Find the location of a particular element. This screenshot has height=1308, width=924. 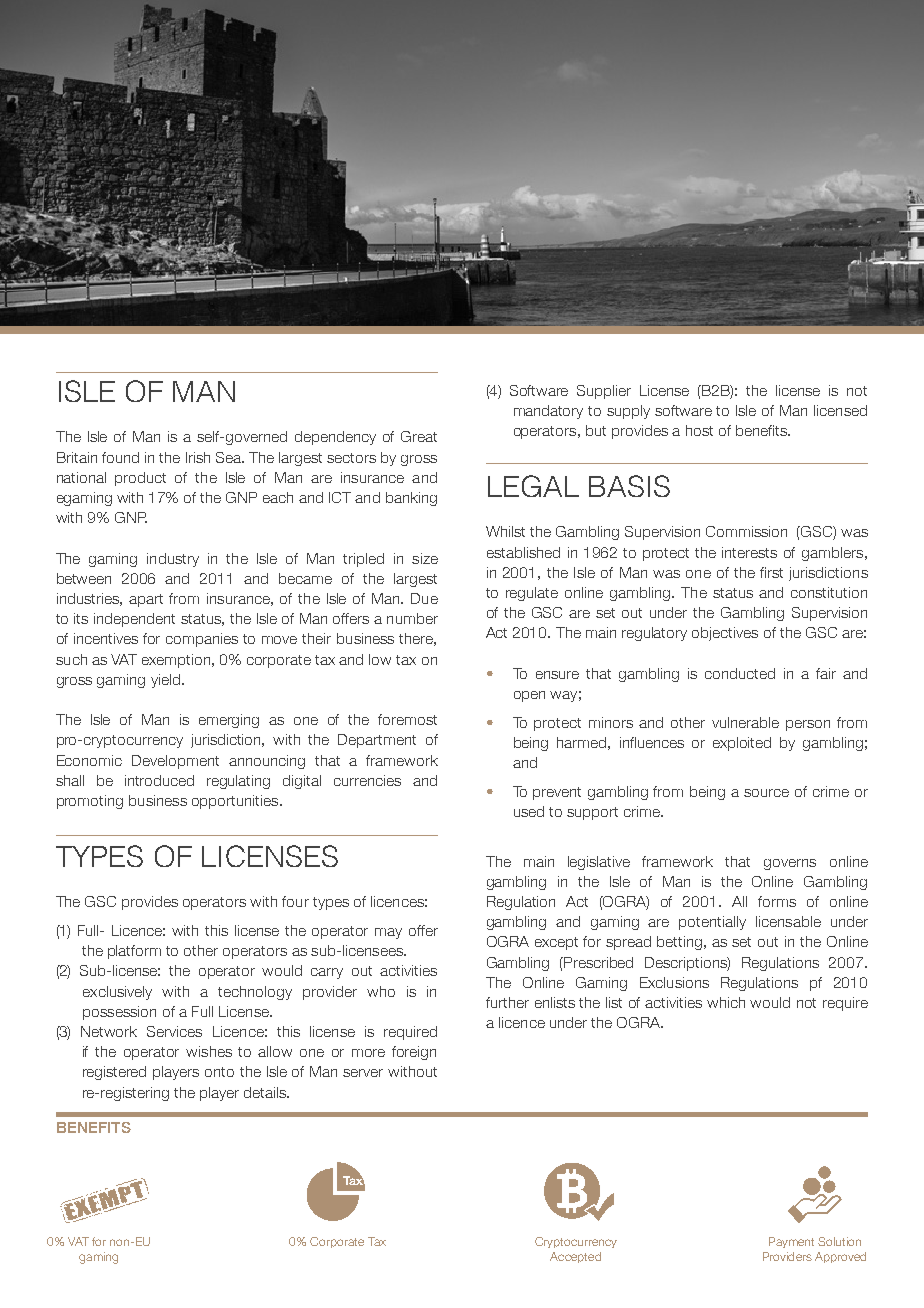

details is located at coordinates (266, 1092).
